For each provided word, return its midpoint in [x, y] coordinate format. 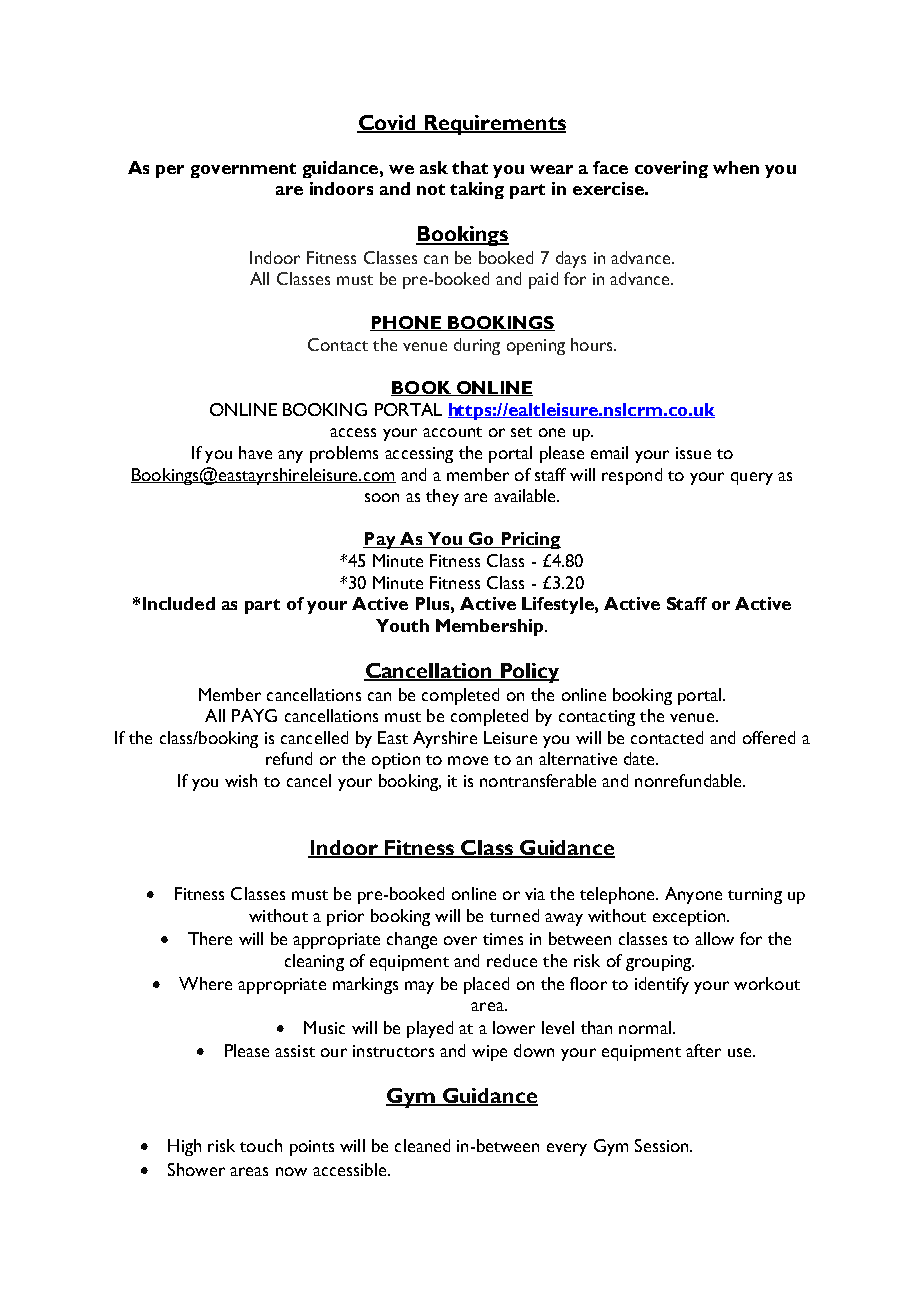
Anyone [693, 895]
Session [663, 1145]
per [170, 171]
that [470, 167]
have [255, 452]
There [210, 938]
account [452, 432]
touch [261, 1145]
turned [514, 915]
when [736, 167]
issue [693, 453]
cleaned [422, 1145]
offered [769, 737]
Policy [528, 673]
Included [179, 603]
